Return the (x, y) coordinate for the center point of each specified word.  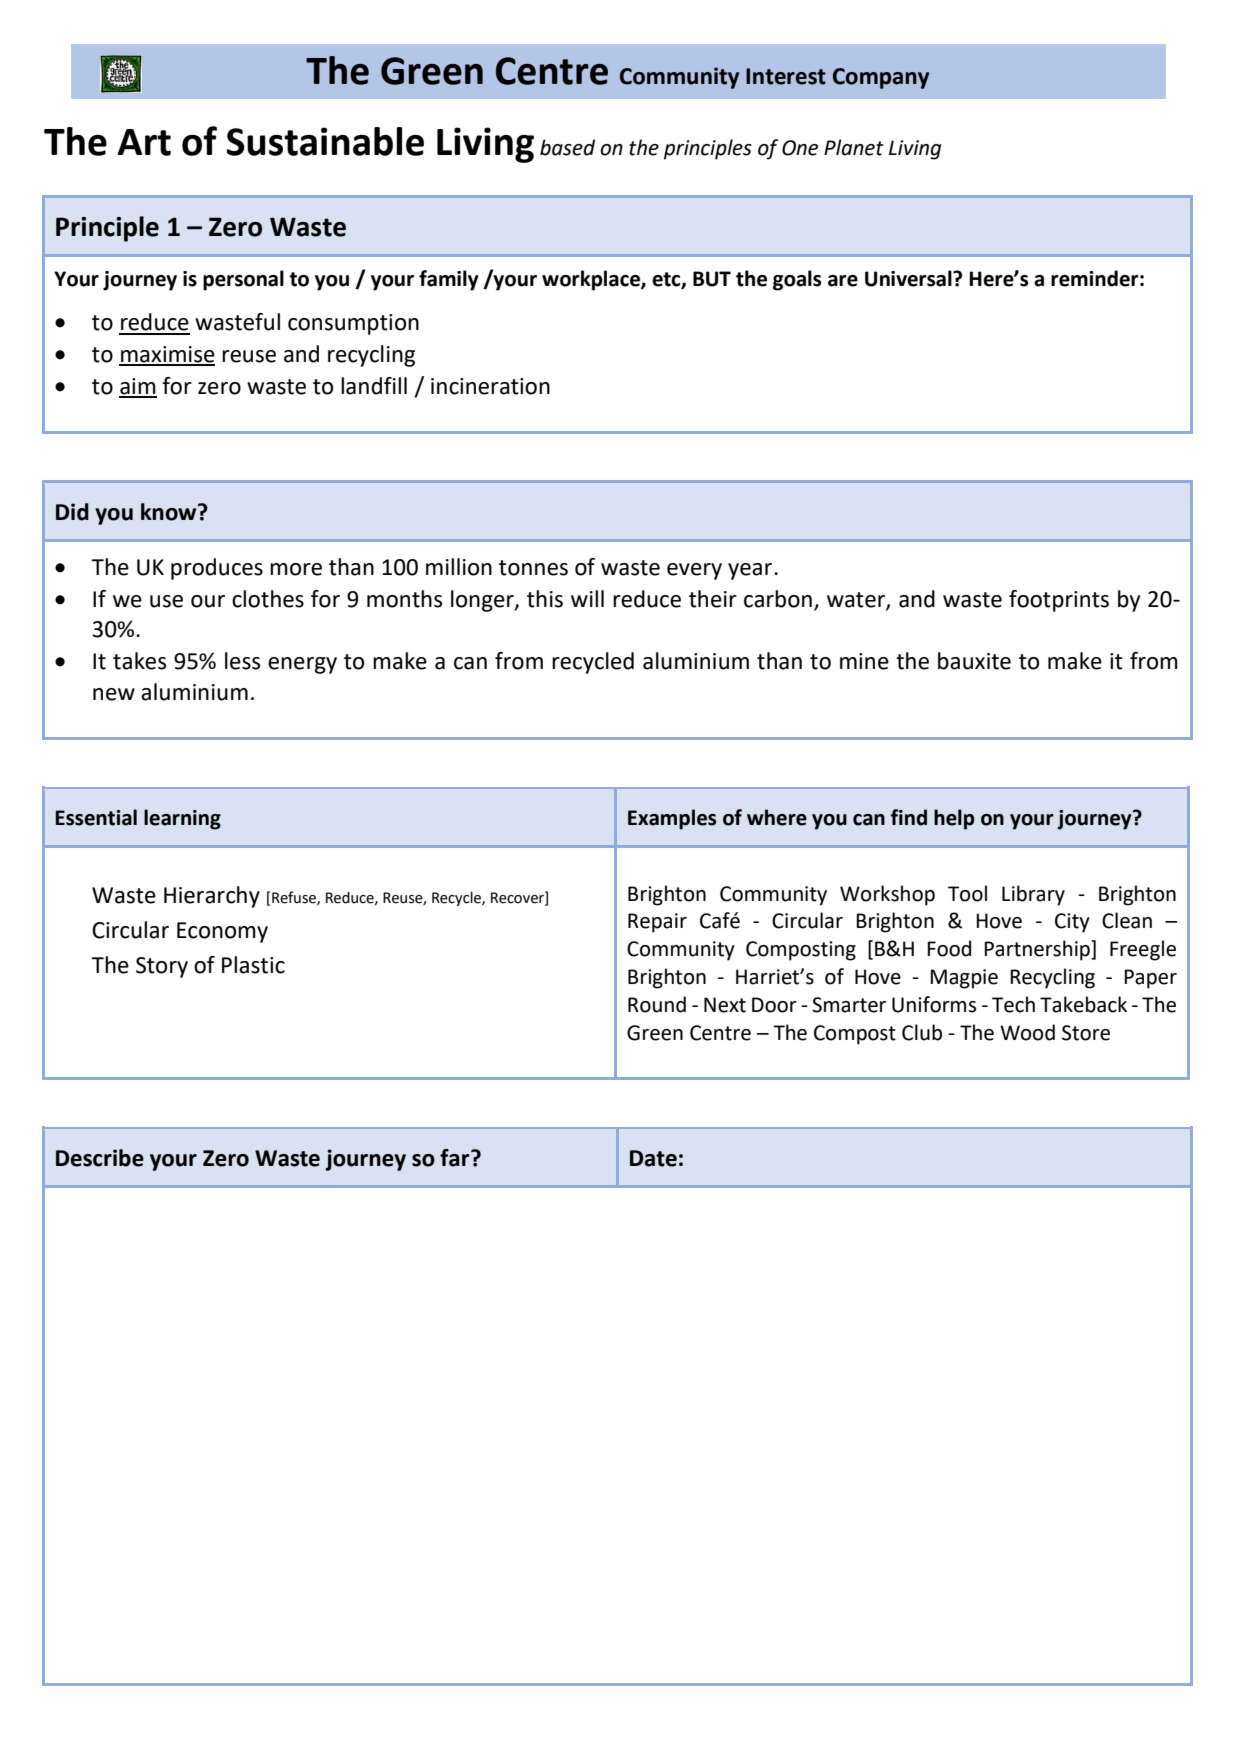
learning (182, 819)
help (954, 819)
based (567, 147)
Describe (100, 1158)
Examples (672, 819)
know (170, 512)
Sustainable (325, 141)
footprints (1059, 601)
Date (653, 1158)
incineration (490, 386)
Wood (1027, 1032)
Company (881, 78)
